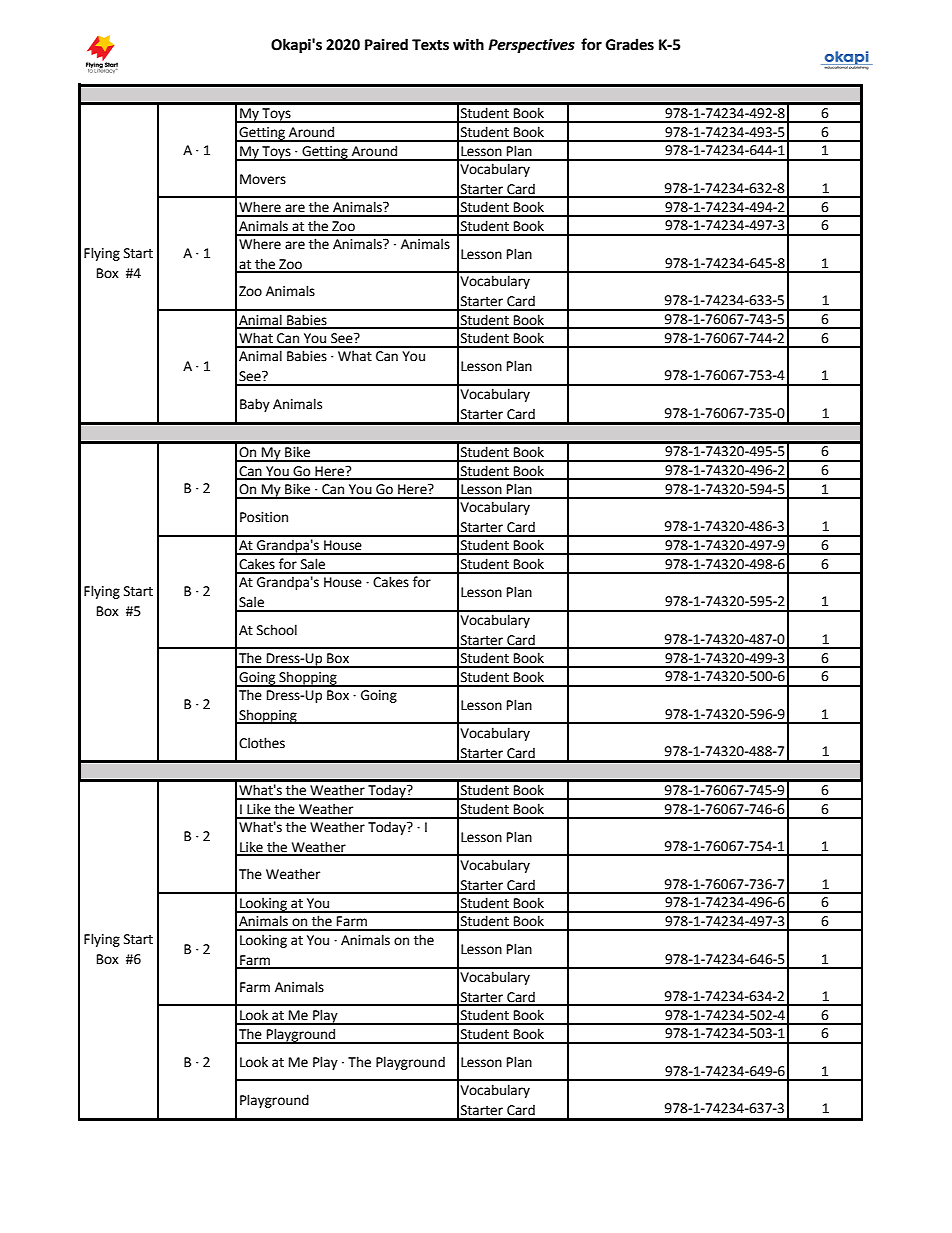 Image resolution: width=952 pixels, height=1233 pixels. I want to click on Paired, so click(386, 44).
